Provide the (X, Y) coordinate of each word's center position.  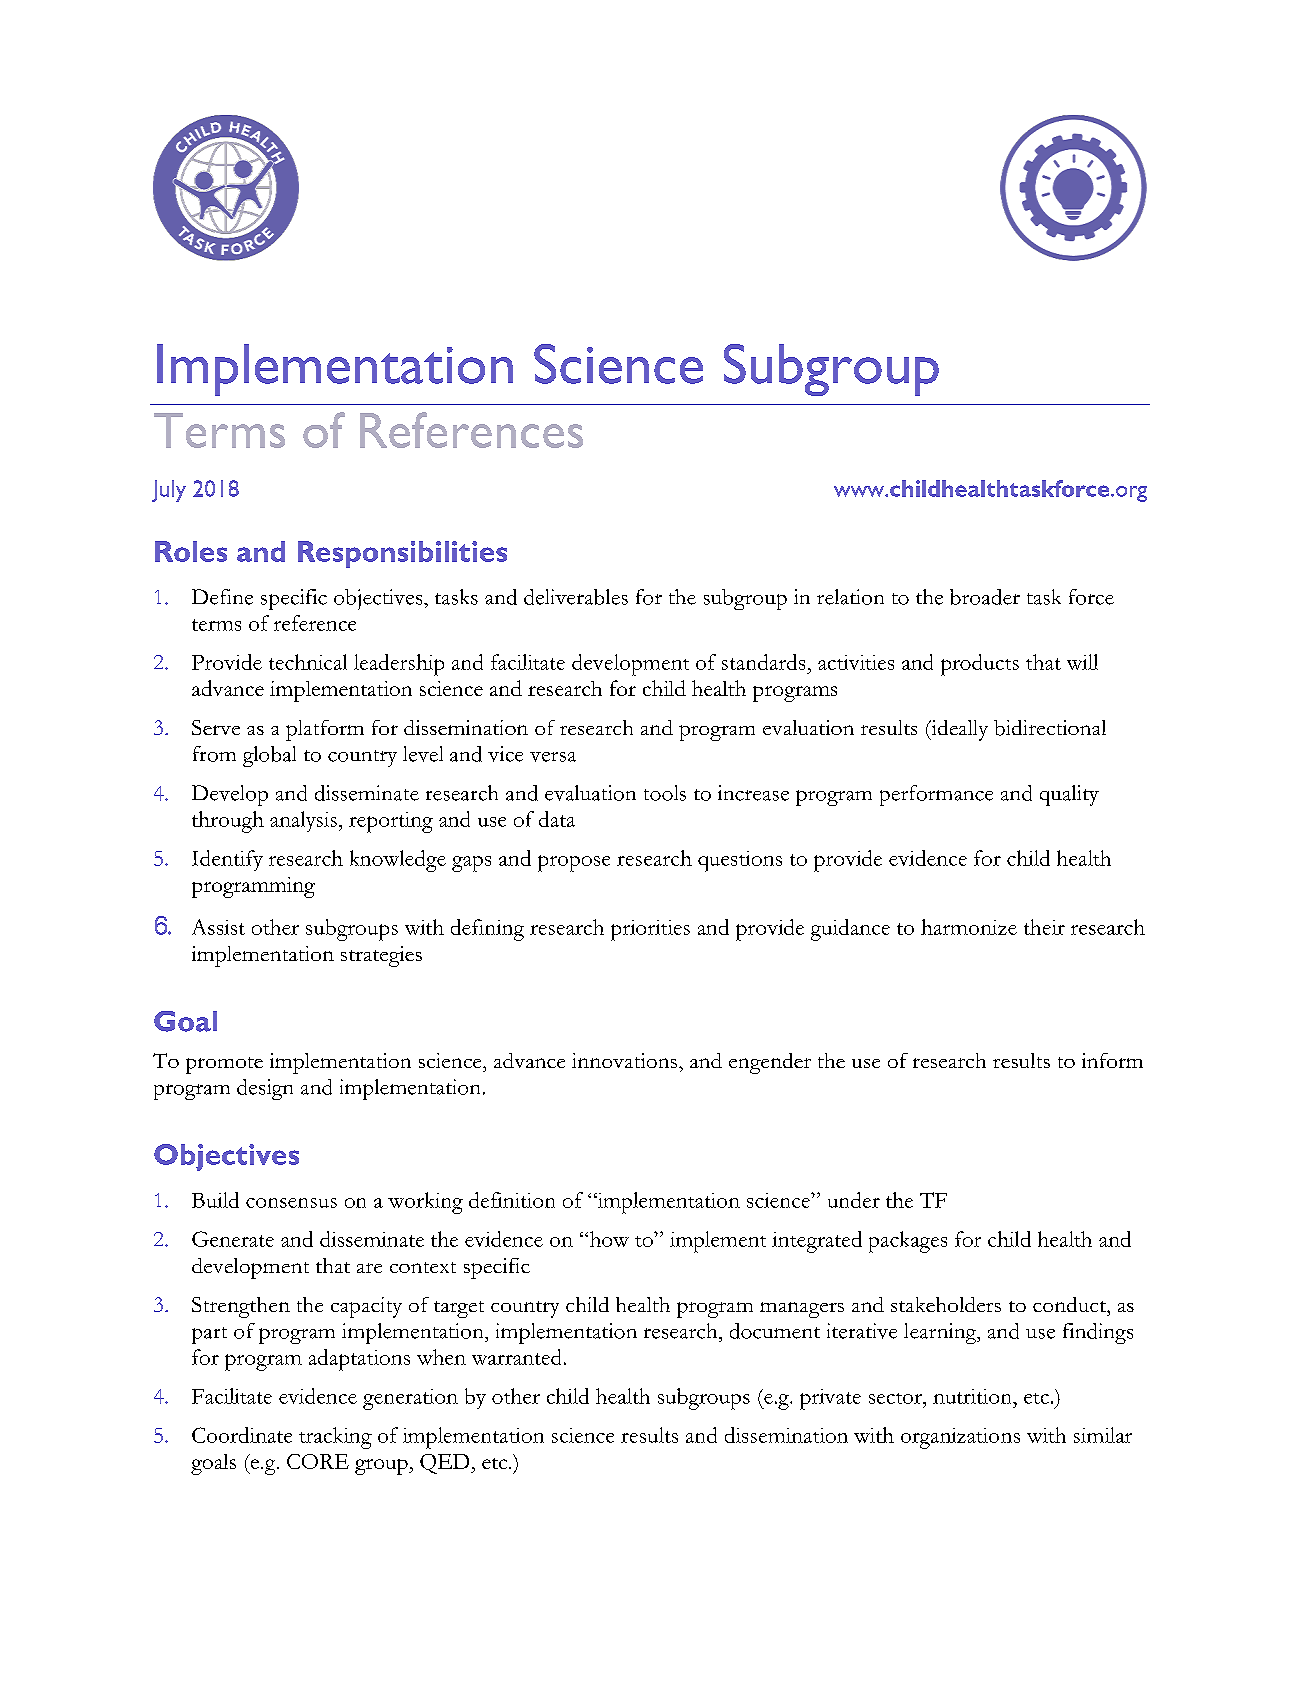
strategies (381, 956)
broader (985, 597)
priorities (650, 930)
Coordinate (242, 1435)
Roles (191, 551)
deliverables (576, 597)
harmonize (969, 927)
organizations (960, 1438)
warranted (516, 1357)
